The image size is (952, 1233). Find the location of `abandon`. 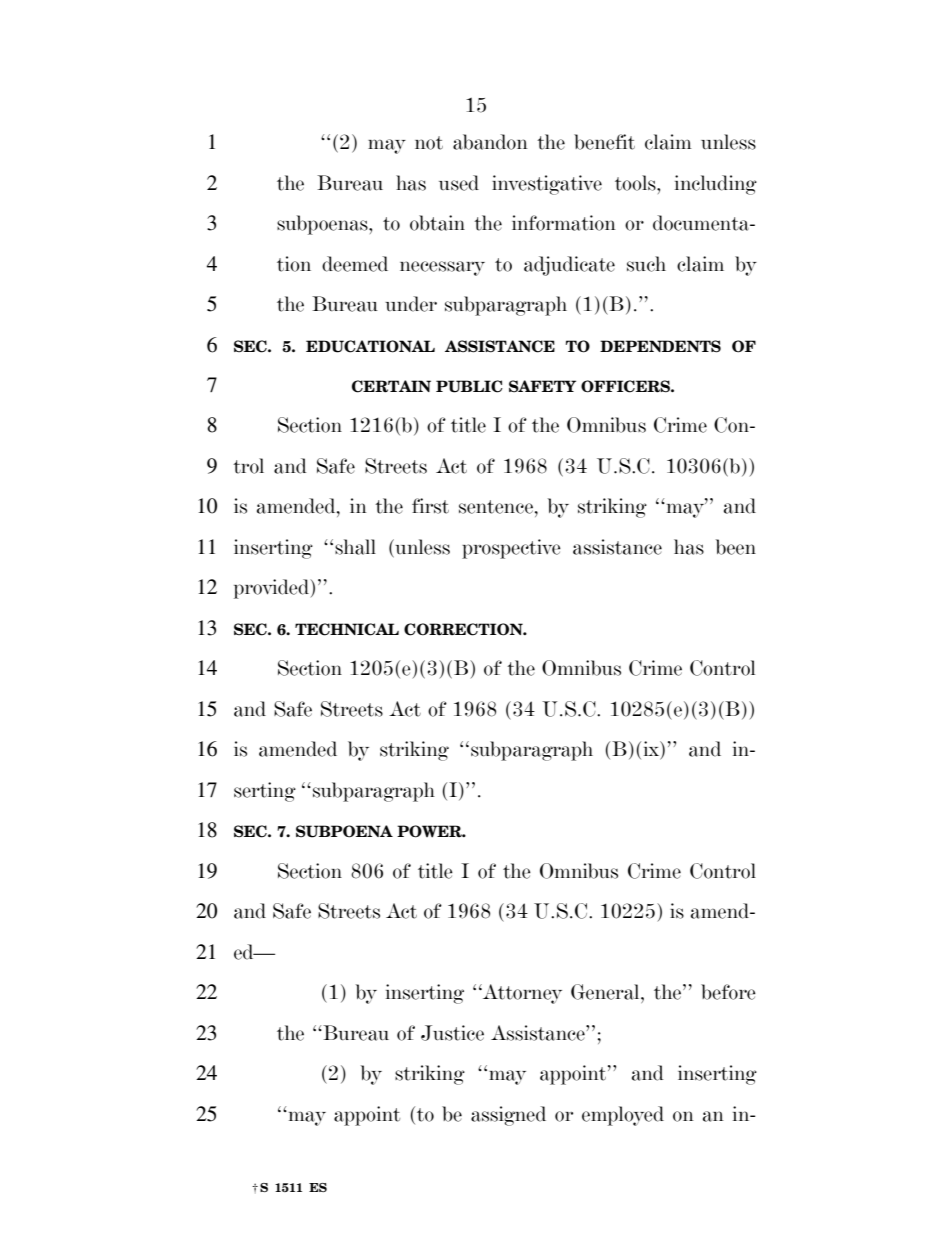

abandon is located at coordinates (490, 142).
